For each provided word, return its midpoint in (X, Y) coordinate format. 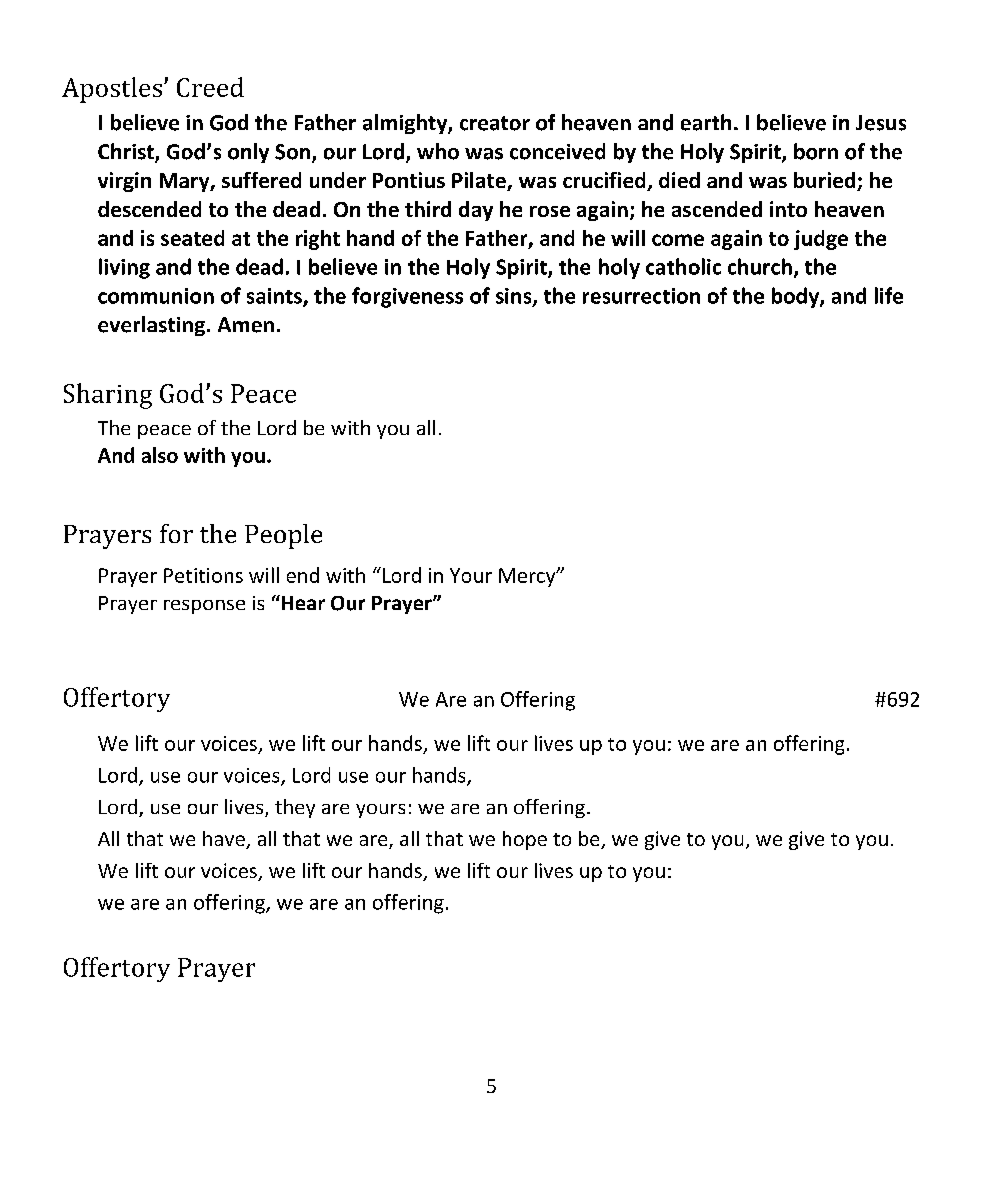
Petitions (203, 575)
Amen (246, 325)
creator (495, 123)
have (225, 840)
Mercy (528, 577)
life (889, 295)
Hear (302, 602)
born (816, 151)
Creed (210, 87)
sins (515, 297)
